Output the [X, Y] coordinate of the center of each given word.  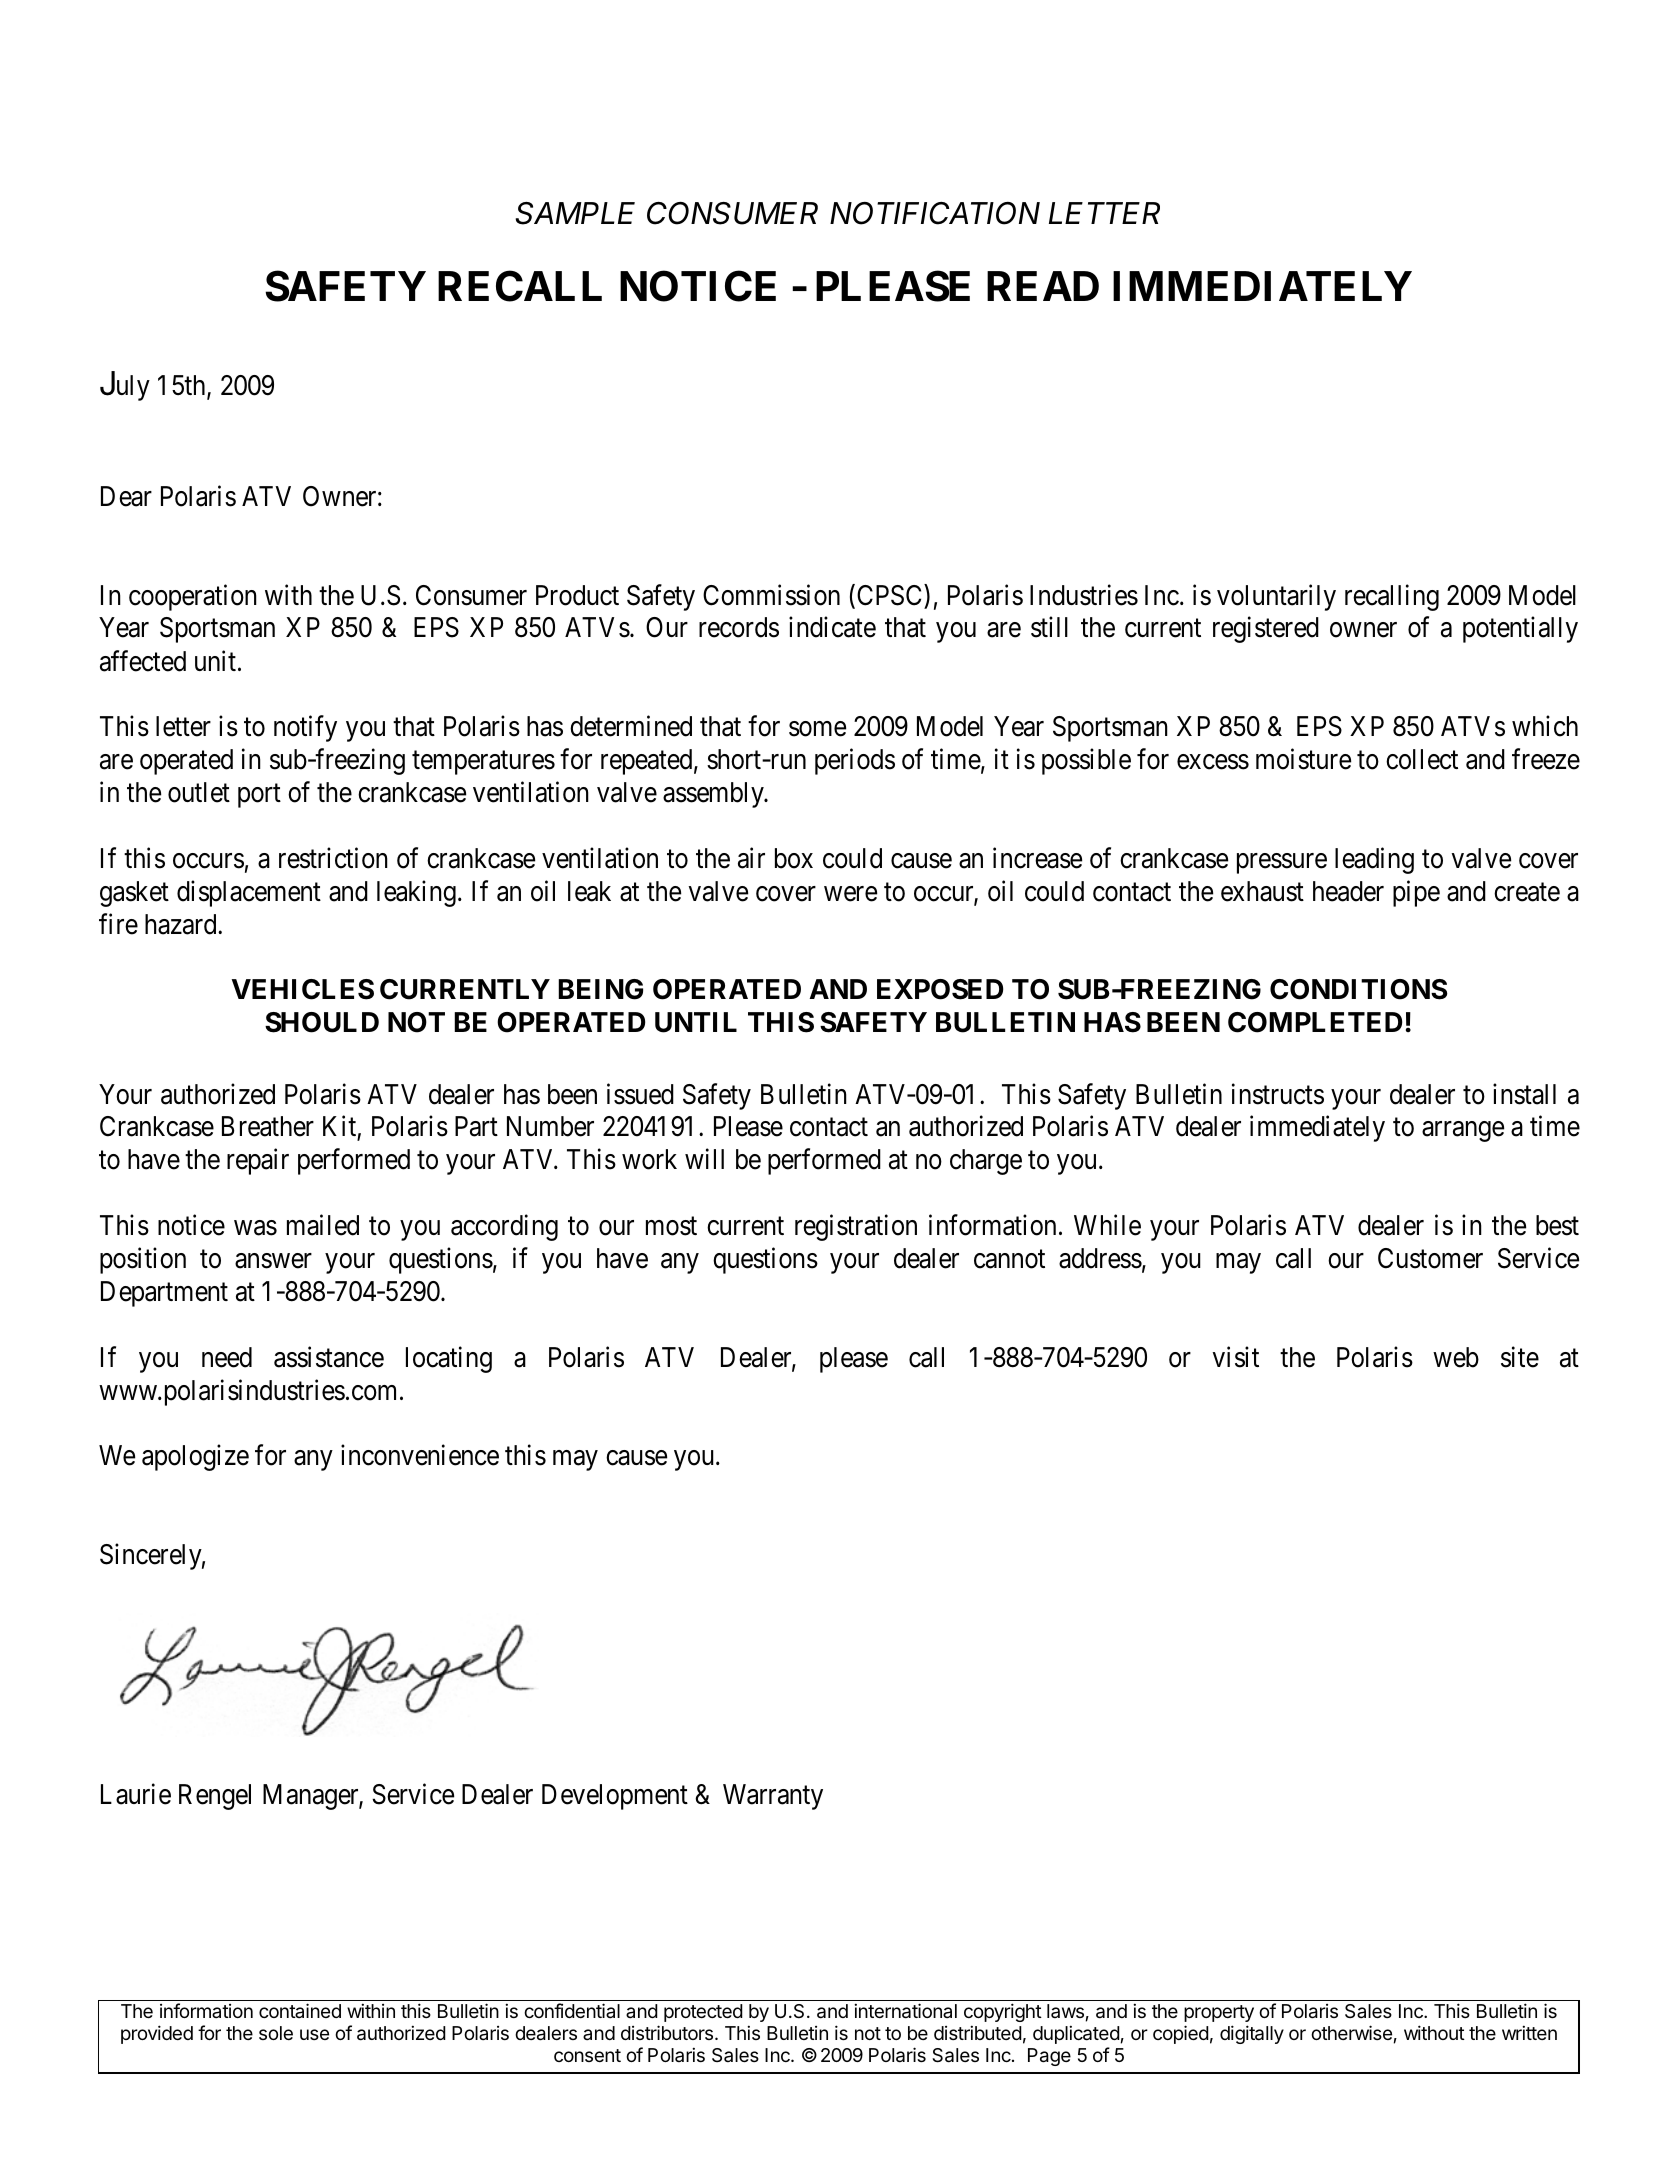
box [794, 858]
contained [300, 2010]
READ [1043, 286]
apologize [195, 1458]
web [1456, 1357]
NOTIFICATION [935, 213]
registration [856, 1228]
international [905, 2011]
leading [1374, 860]
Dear [126, 496]
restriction [333, 858]
